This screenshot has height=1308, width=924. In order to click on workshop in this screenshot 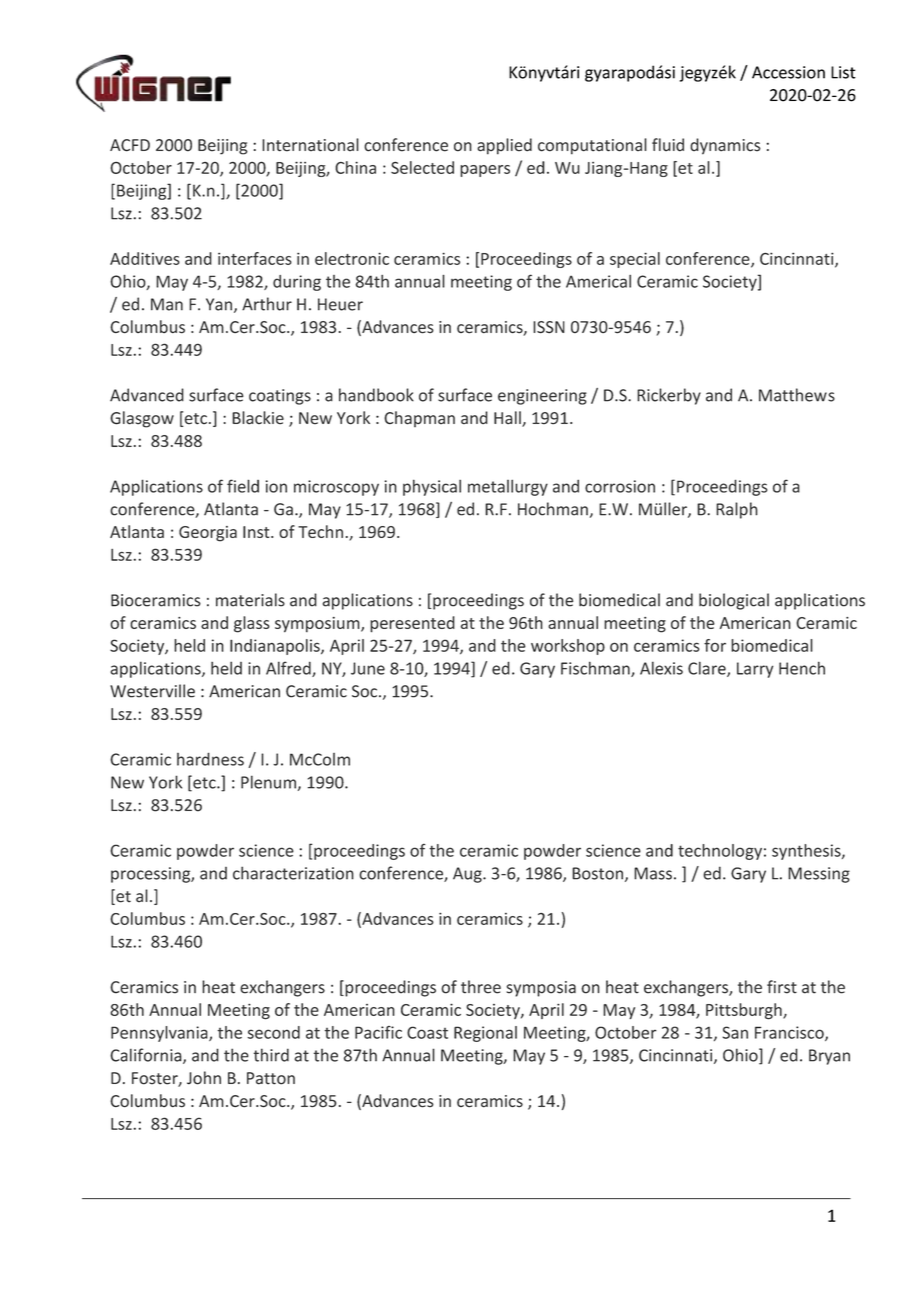, I will do `click(568, 647)`.
